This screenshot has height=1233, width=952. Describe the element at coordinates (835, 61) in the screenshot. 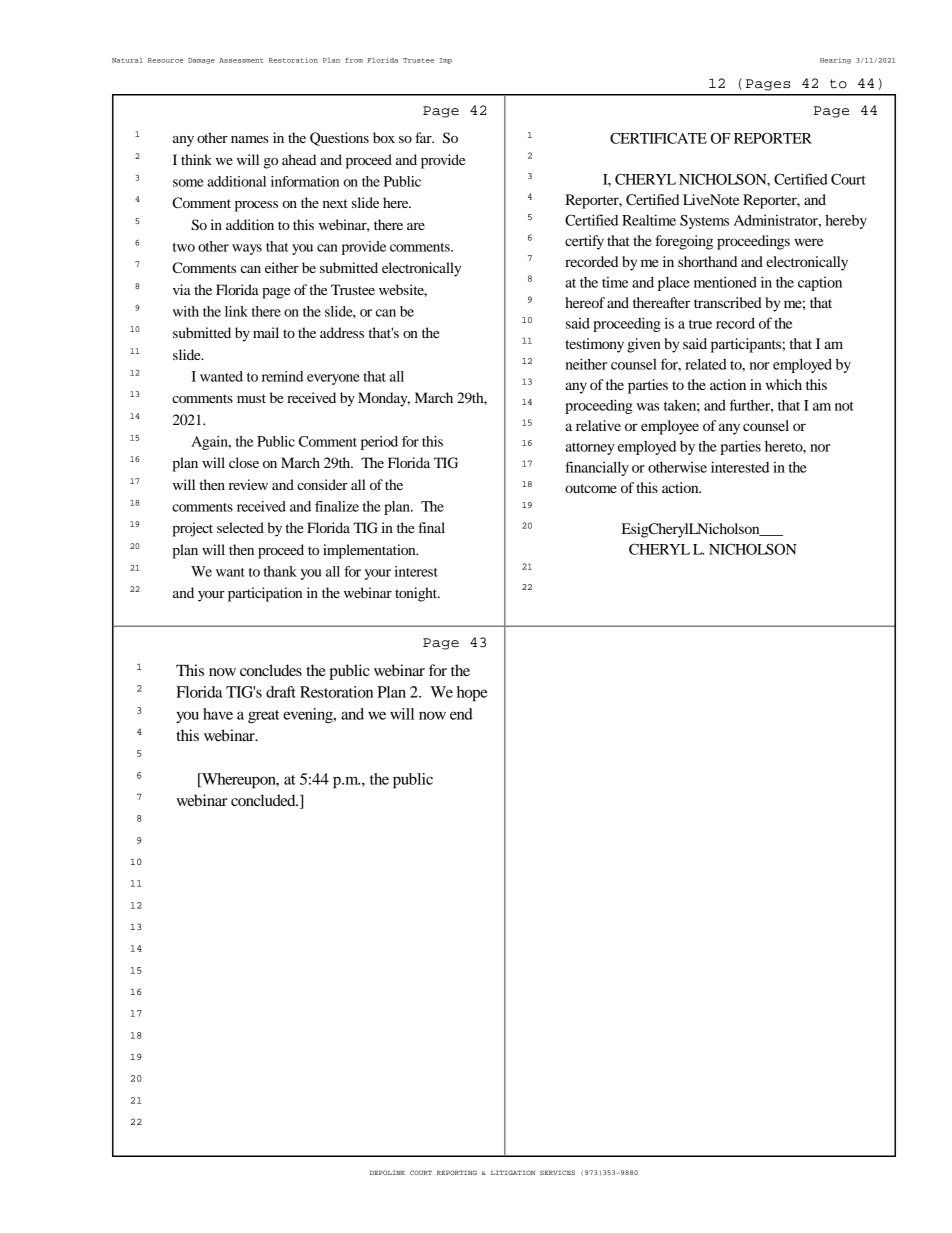

I see `Hearing` at that location.
